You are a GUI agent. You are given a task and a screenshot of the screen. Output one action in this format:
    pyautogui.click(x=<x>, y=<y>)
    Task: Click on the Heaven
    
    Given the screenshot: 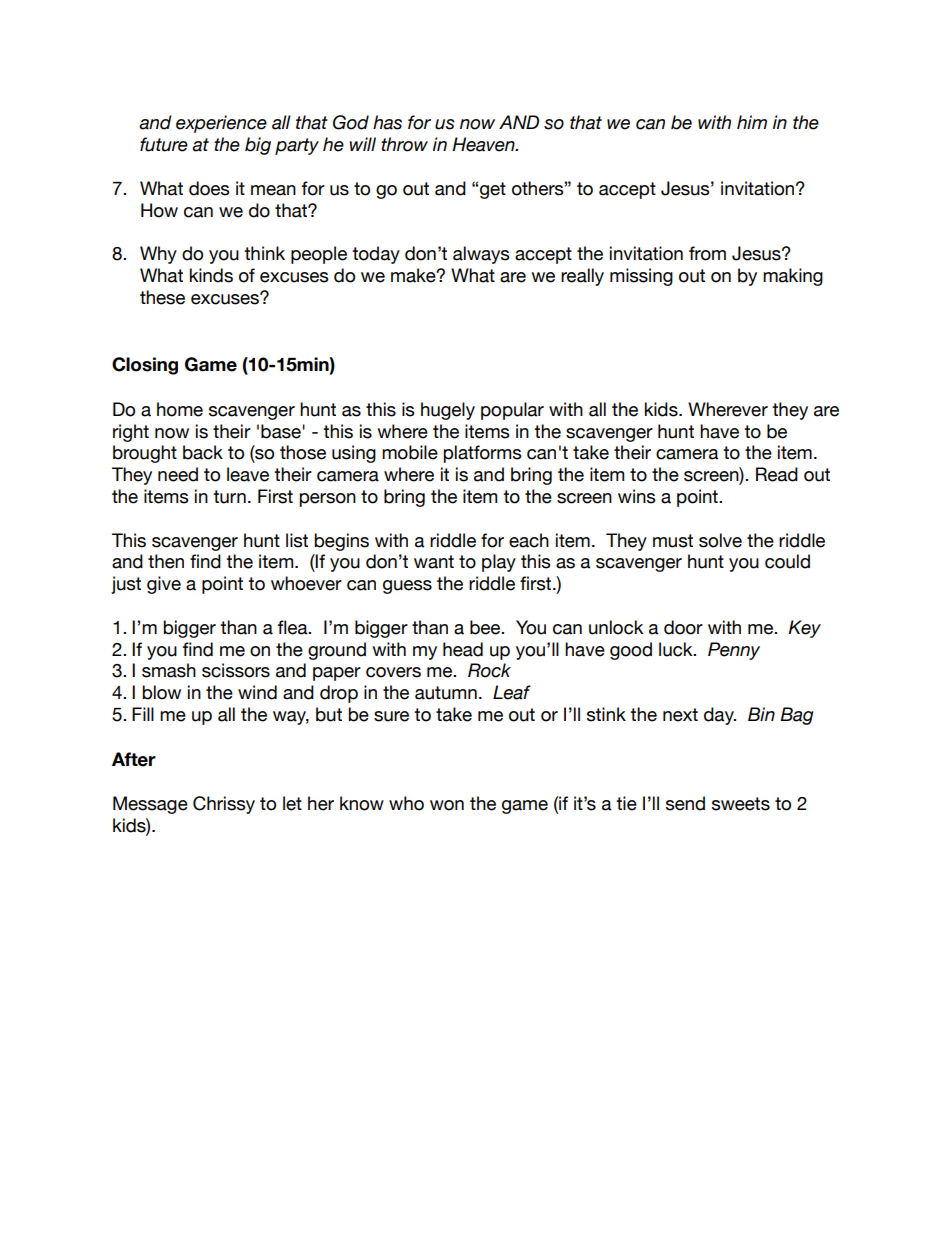 What is the action you would take?
    pyautogui.click(x=484, y=144)
